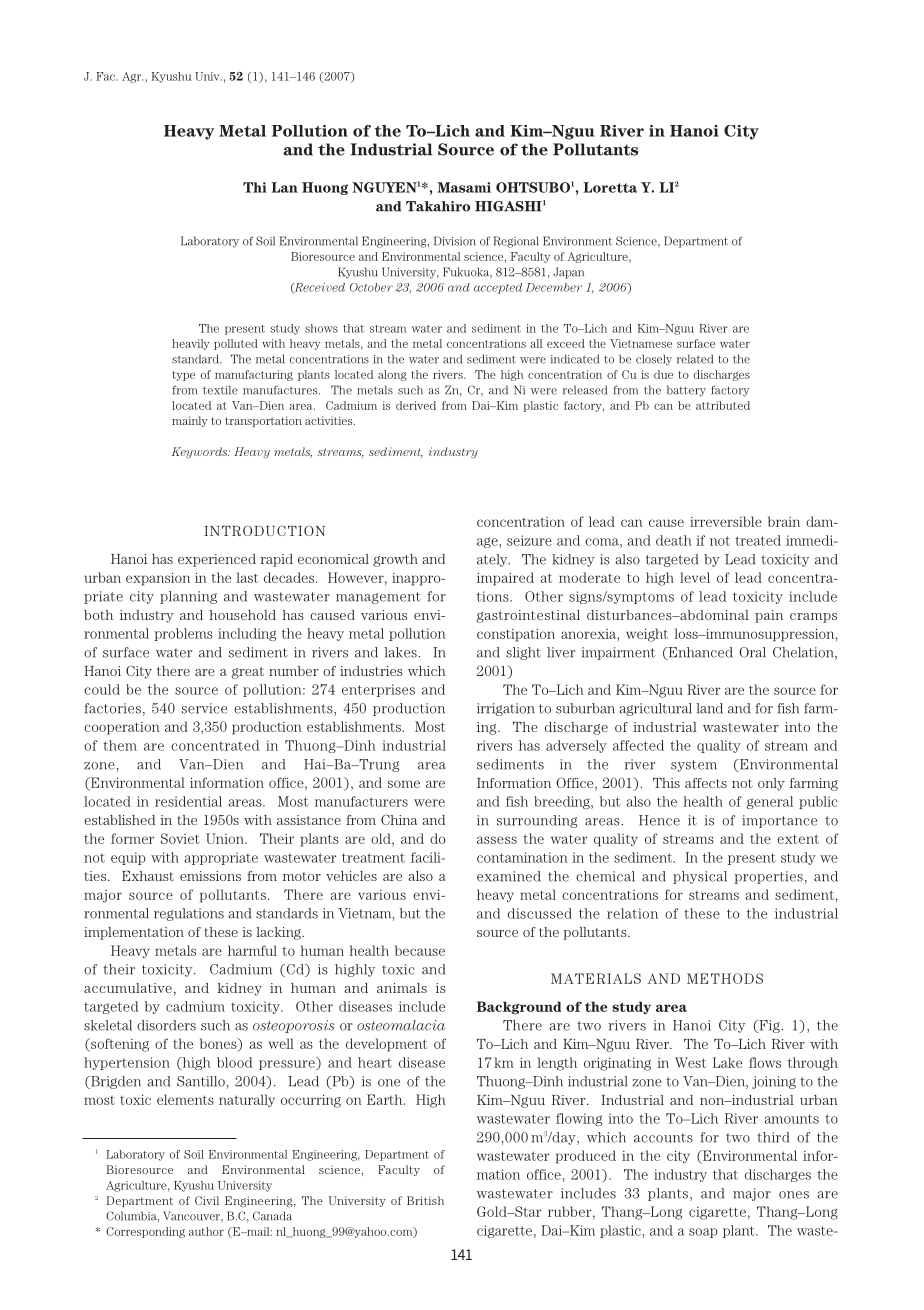 Image resolution: width=924 pixels, height=1310 pixels. Describe the element at coordinates (191, 344) in the document. I see `heavily` at that location.
